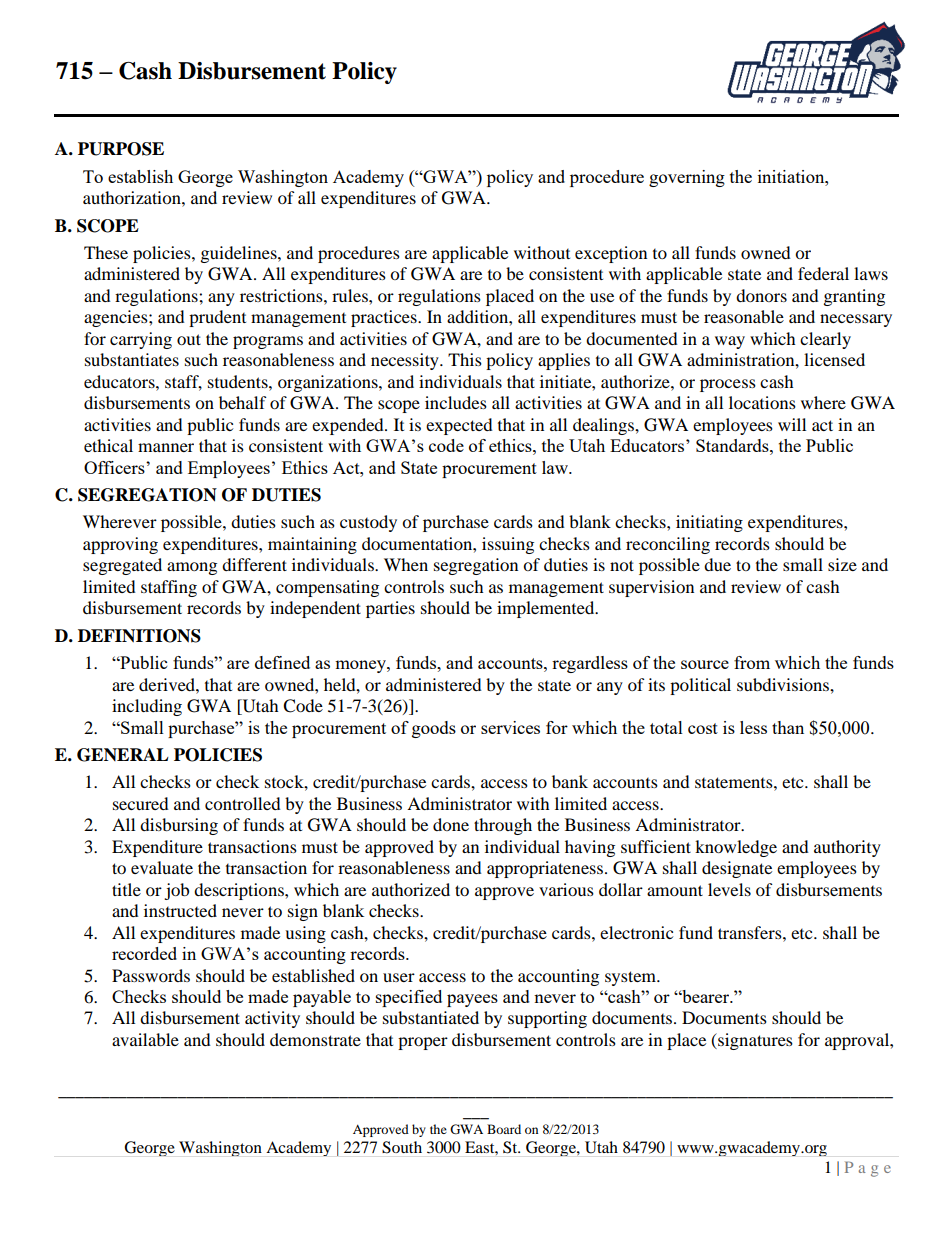 Image resolution: width=952 pixels, height=1233 pixels. Describe the element at coordinates (729, 889) in the document. I see `levels` at that location.
